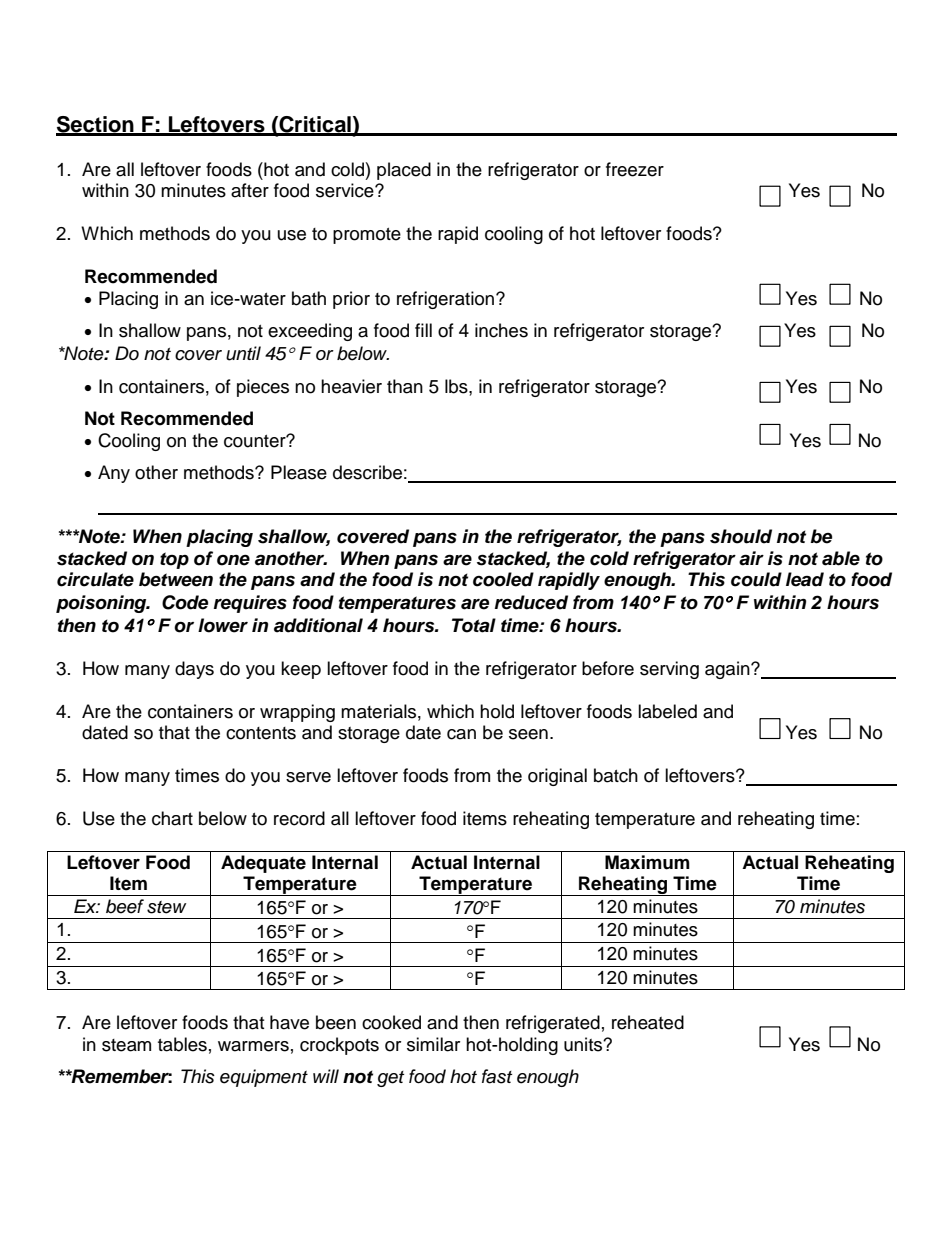 This image has width=952, height=1233. I want to click on similar, so click(433, 1044).
